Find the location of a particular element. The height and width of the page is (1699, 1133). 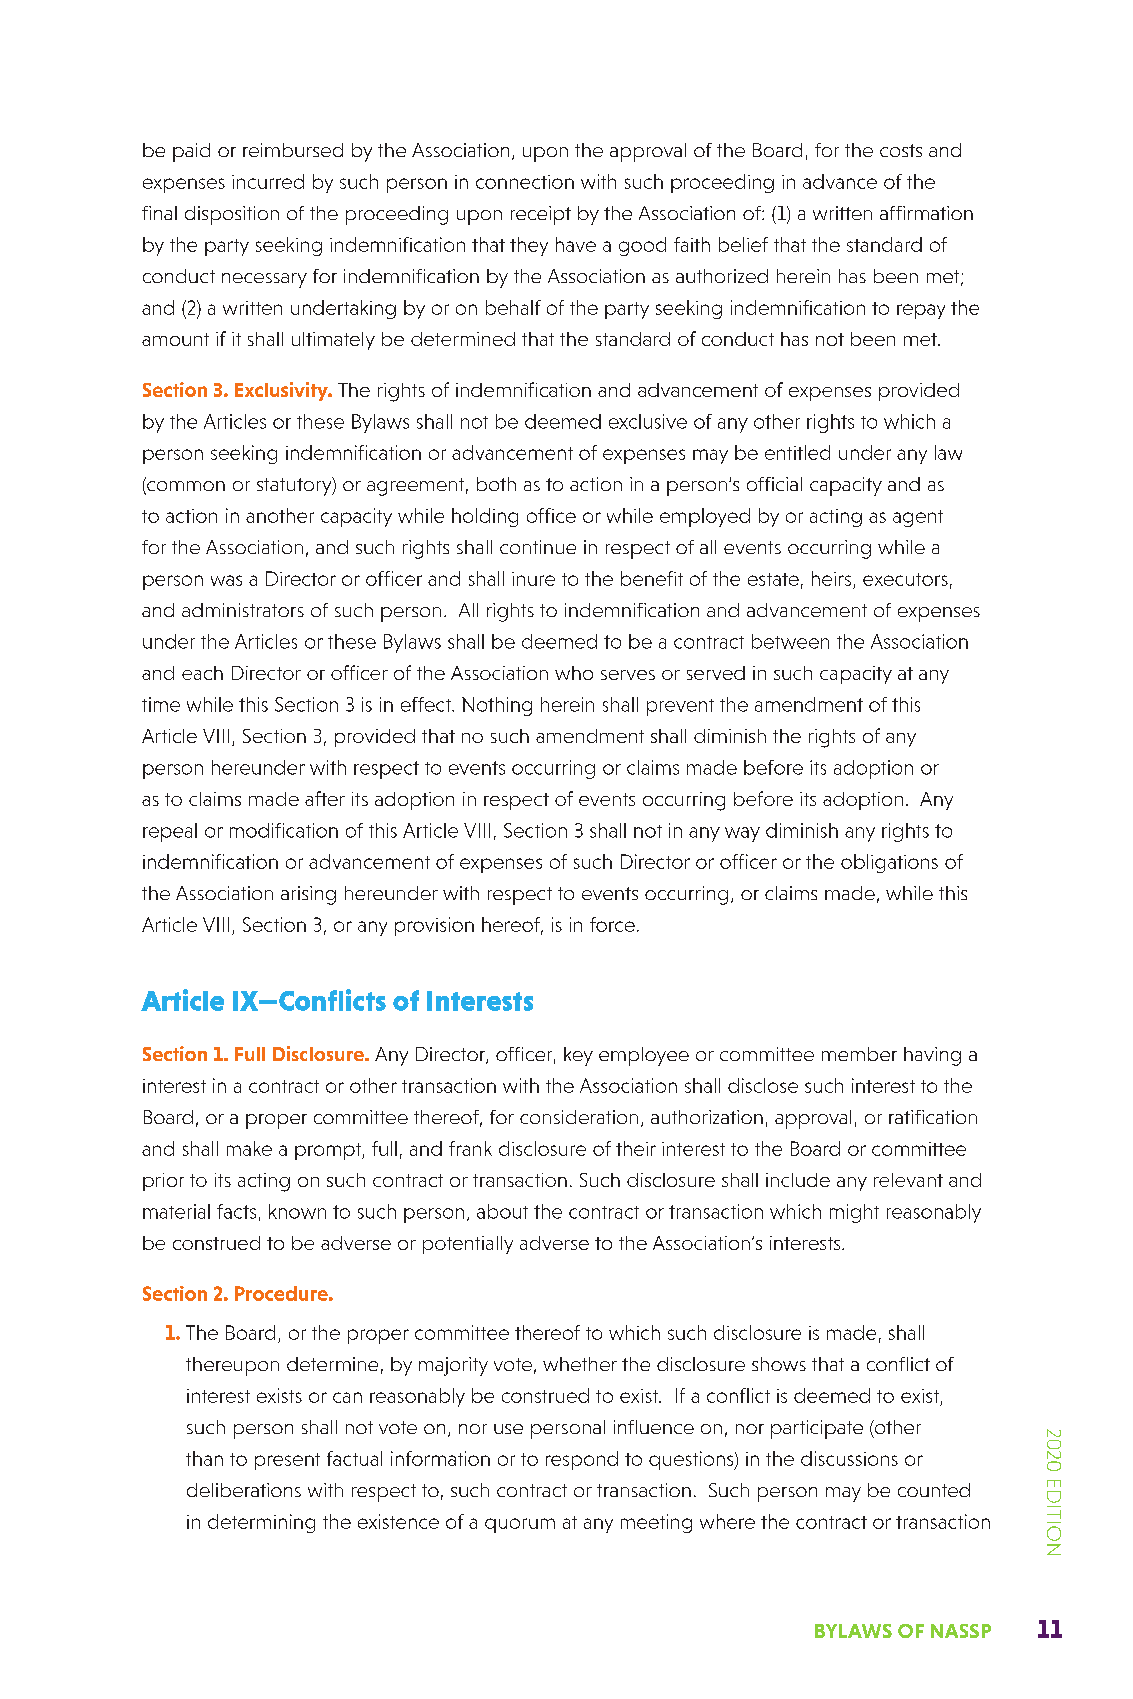

make is located at coordinates (249, 1148).
